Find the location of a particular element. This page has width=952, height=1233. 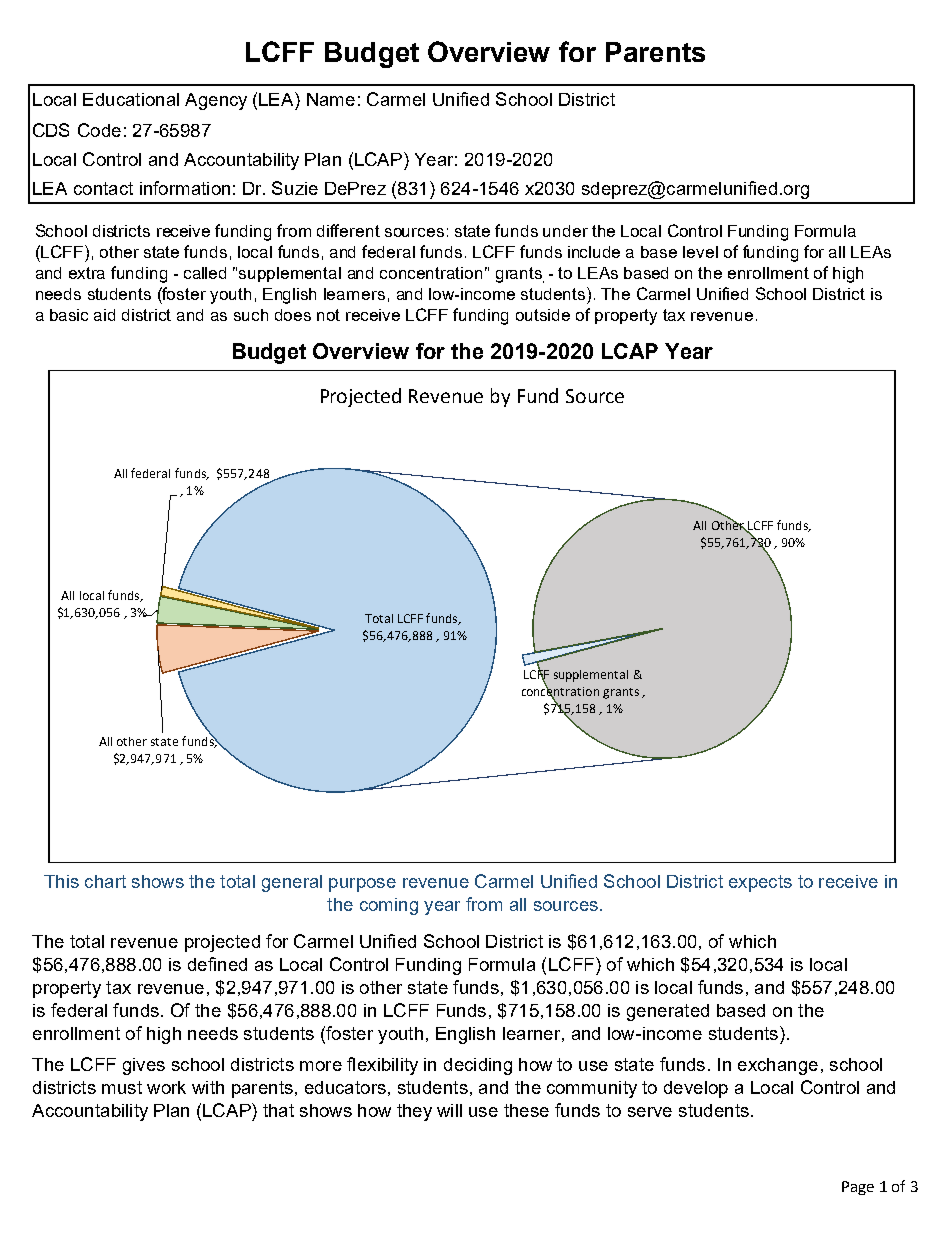

include is located at coordinates (594, 252).
